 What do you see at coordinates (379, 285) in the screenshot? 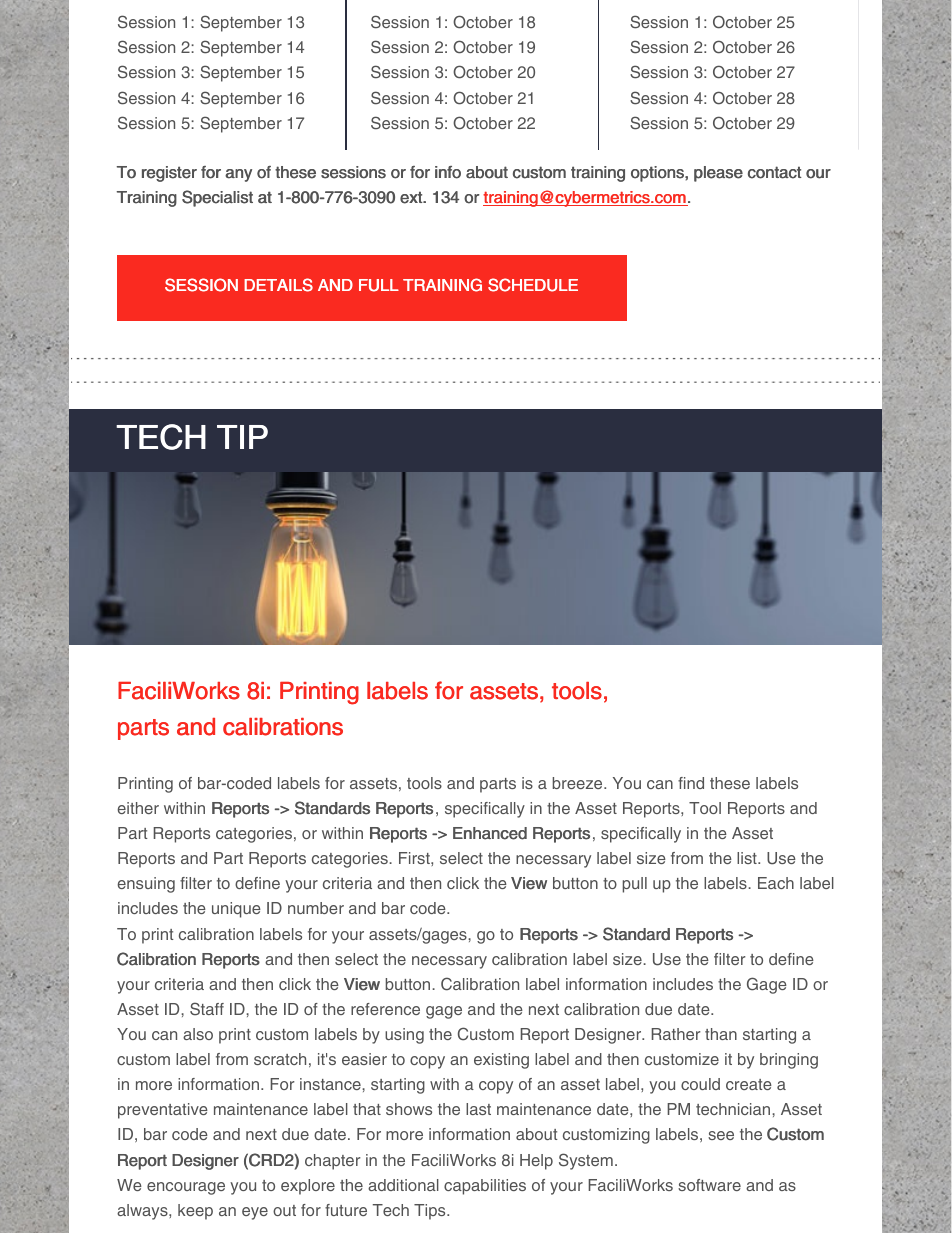
I see `FULL` at bounding box center [379, 285].
